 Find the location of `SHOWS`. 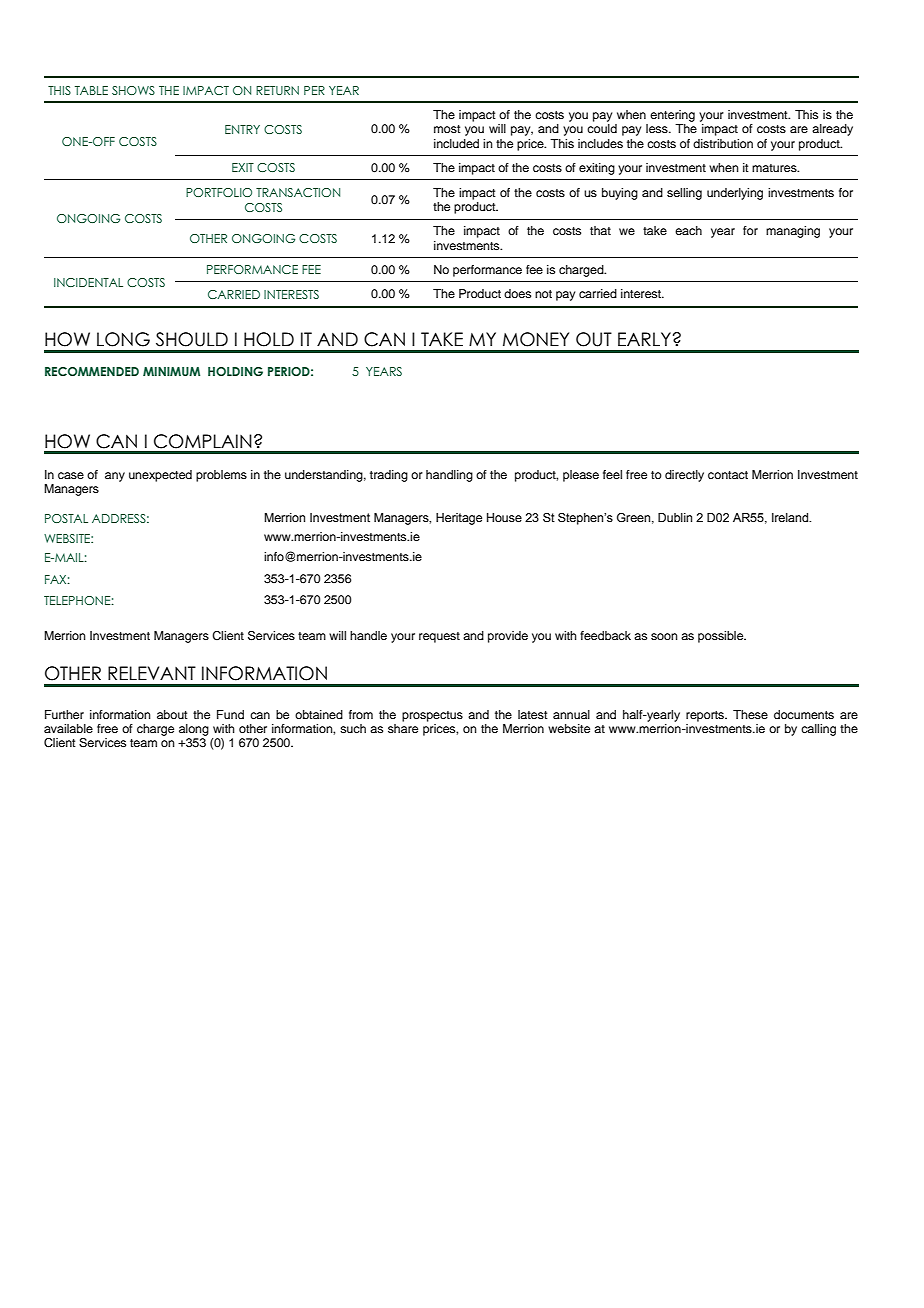

SHOWS is located at coordinates (133, 90).
